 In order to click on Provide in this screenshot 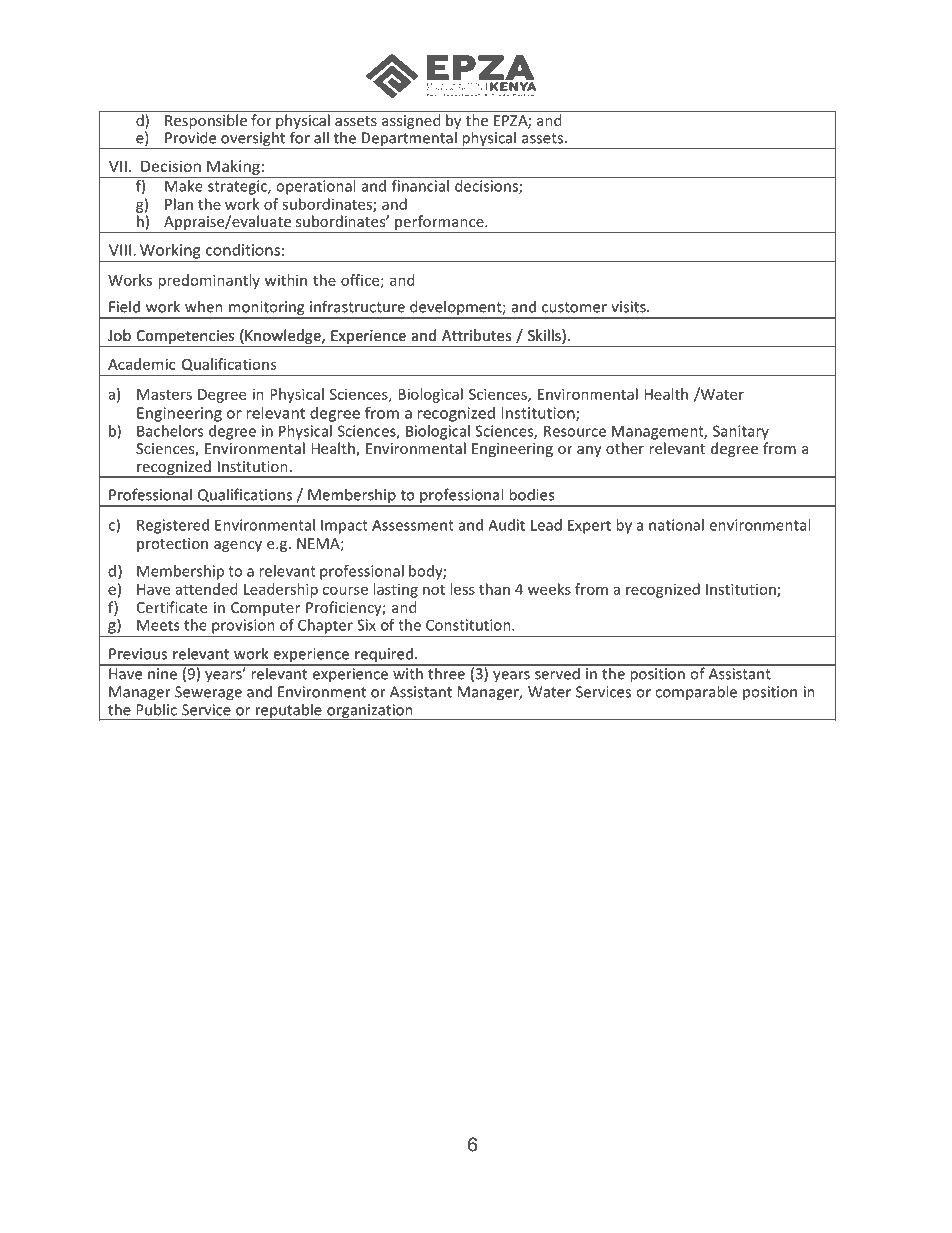, I will do `click(190, 137)`.
